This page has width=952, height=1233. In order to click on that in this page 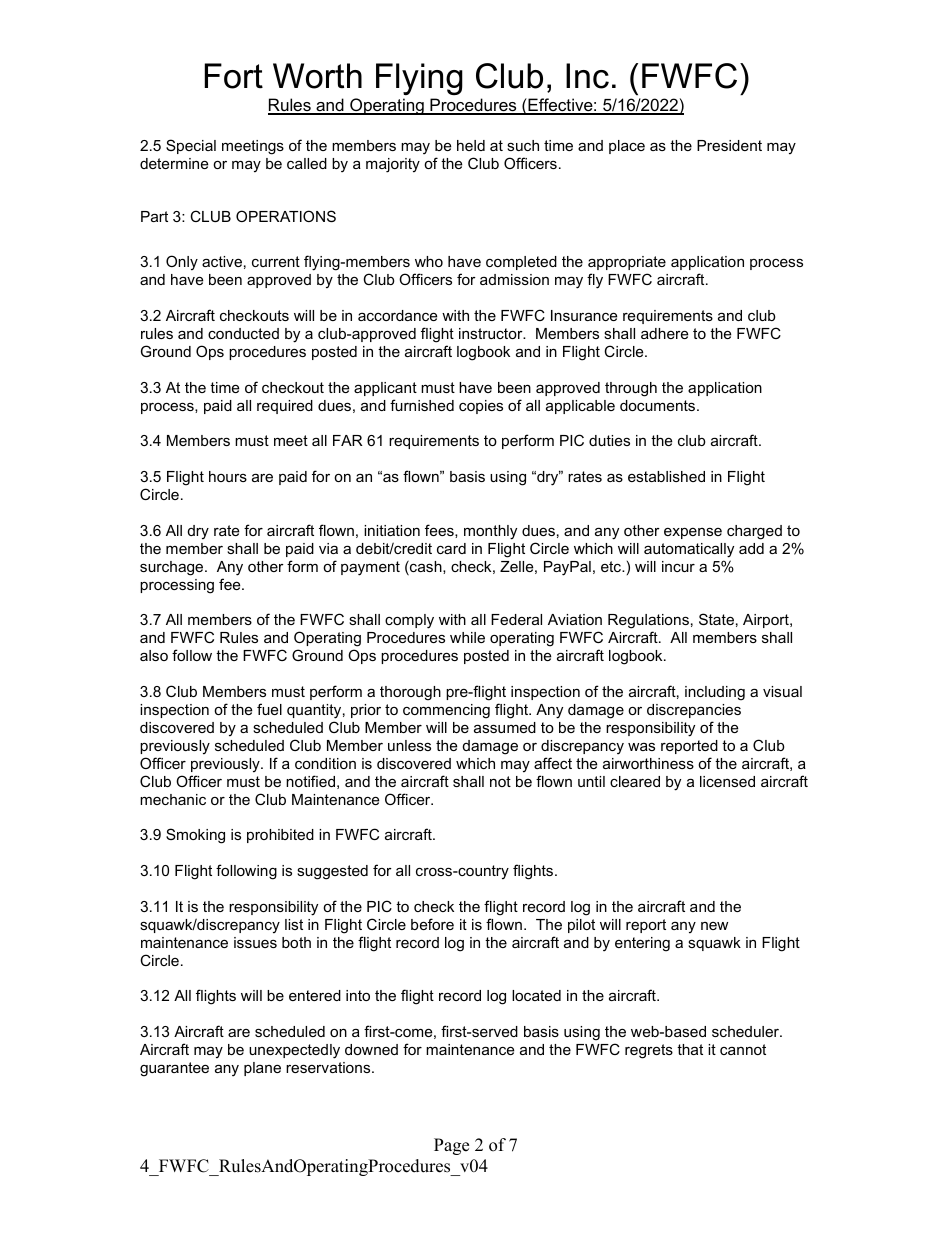, I will do `click(690, 1049)`.
